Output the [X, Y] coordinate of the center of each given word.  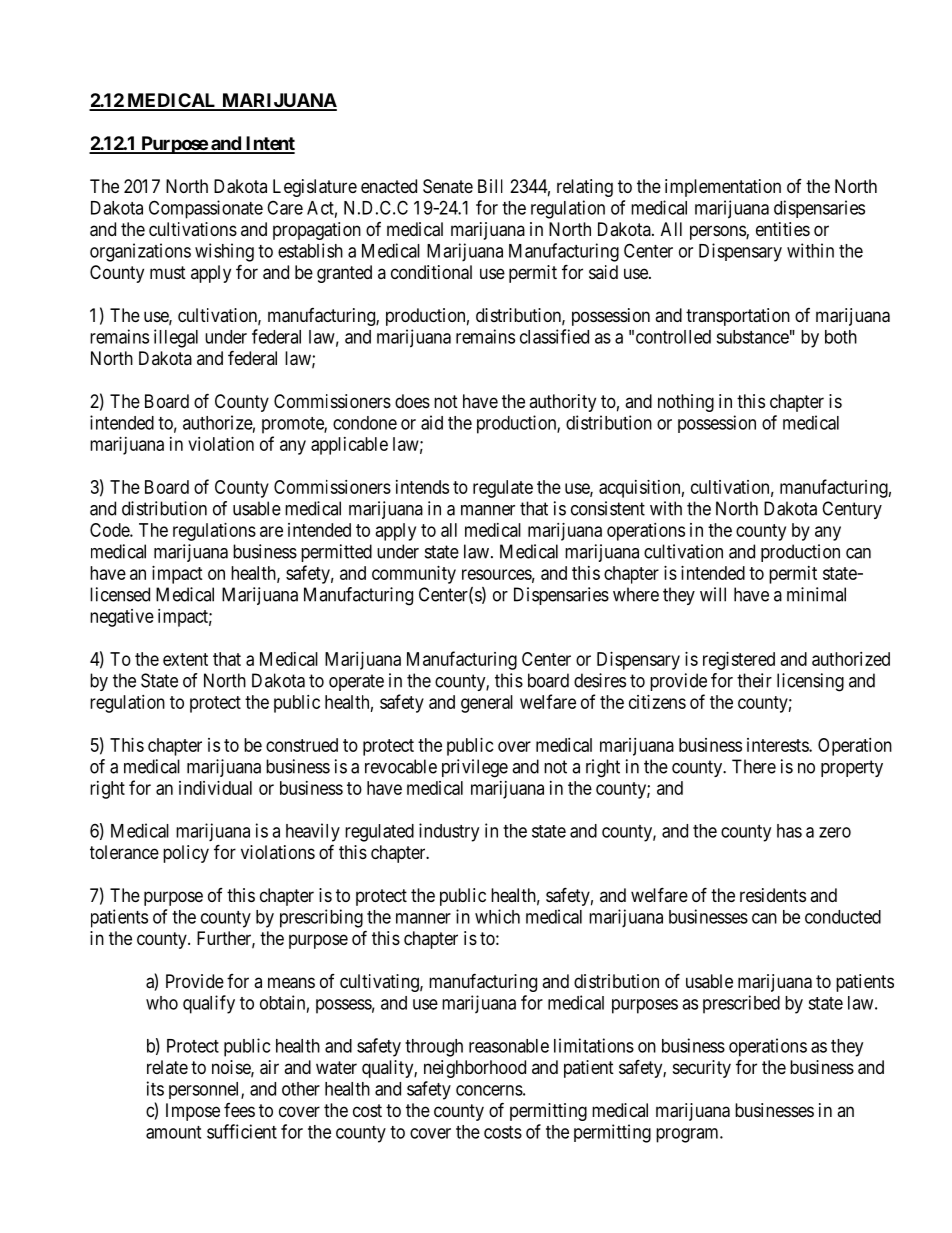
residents [773, 895]
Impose [193, 1112]
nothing [686, 403]
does [412, 401]
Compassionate [206, 209]
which [497, 916]
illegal [176, 338]
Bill [490, 186]
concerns [489, 1090]
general [487, 704]
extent [185, 659]
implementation [723, 188]
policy [186, 854]
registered [739, 661]
